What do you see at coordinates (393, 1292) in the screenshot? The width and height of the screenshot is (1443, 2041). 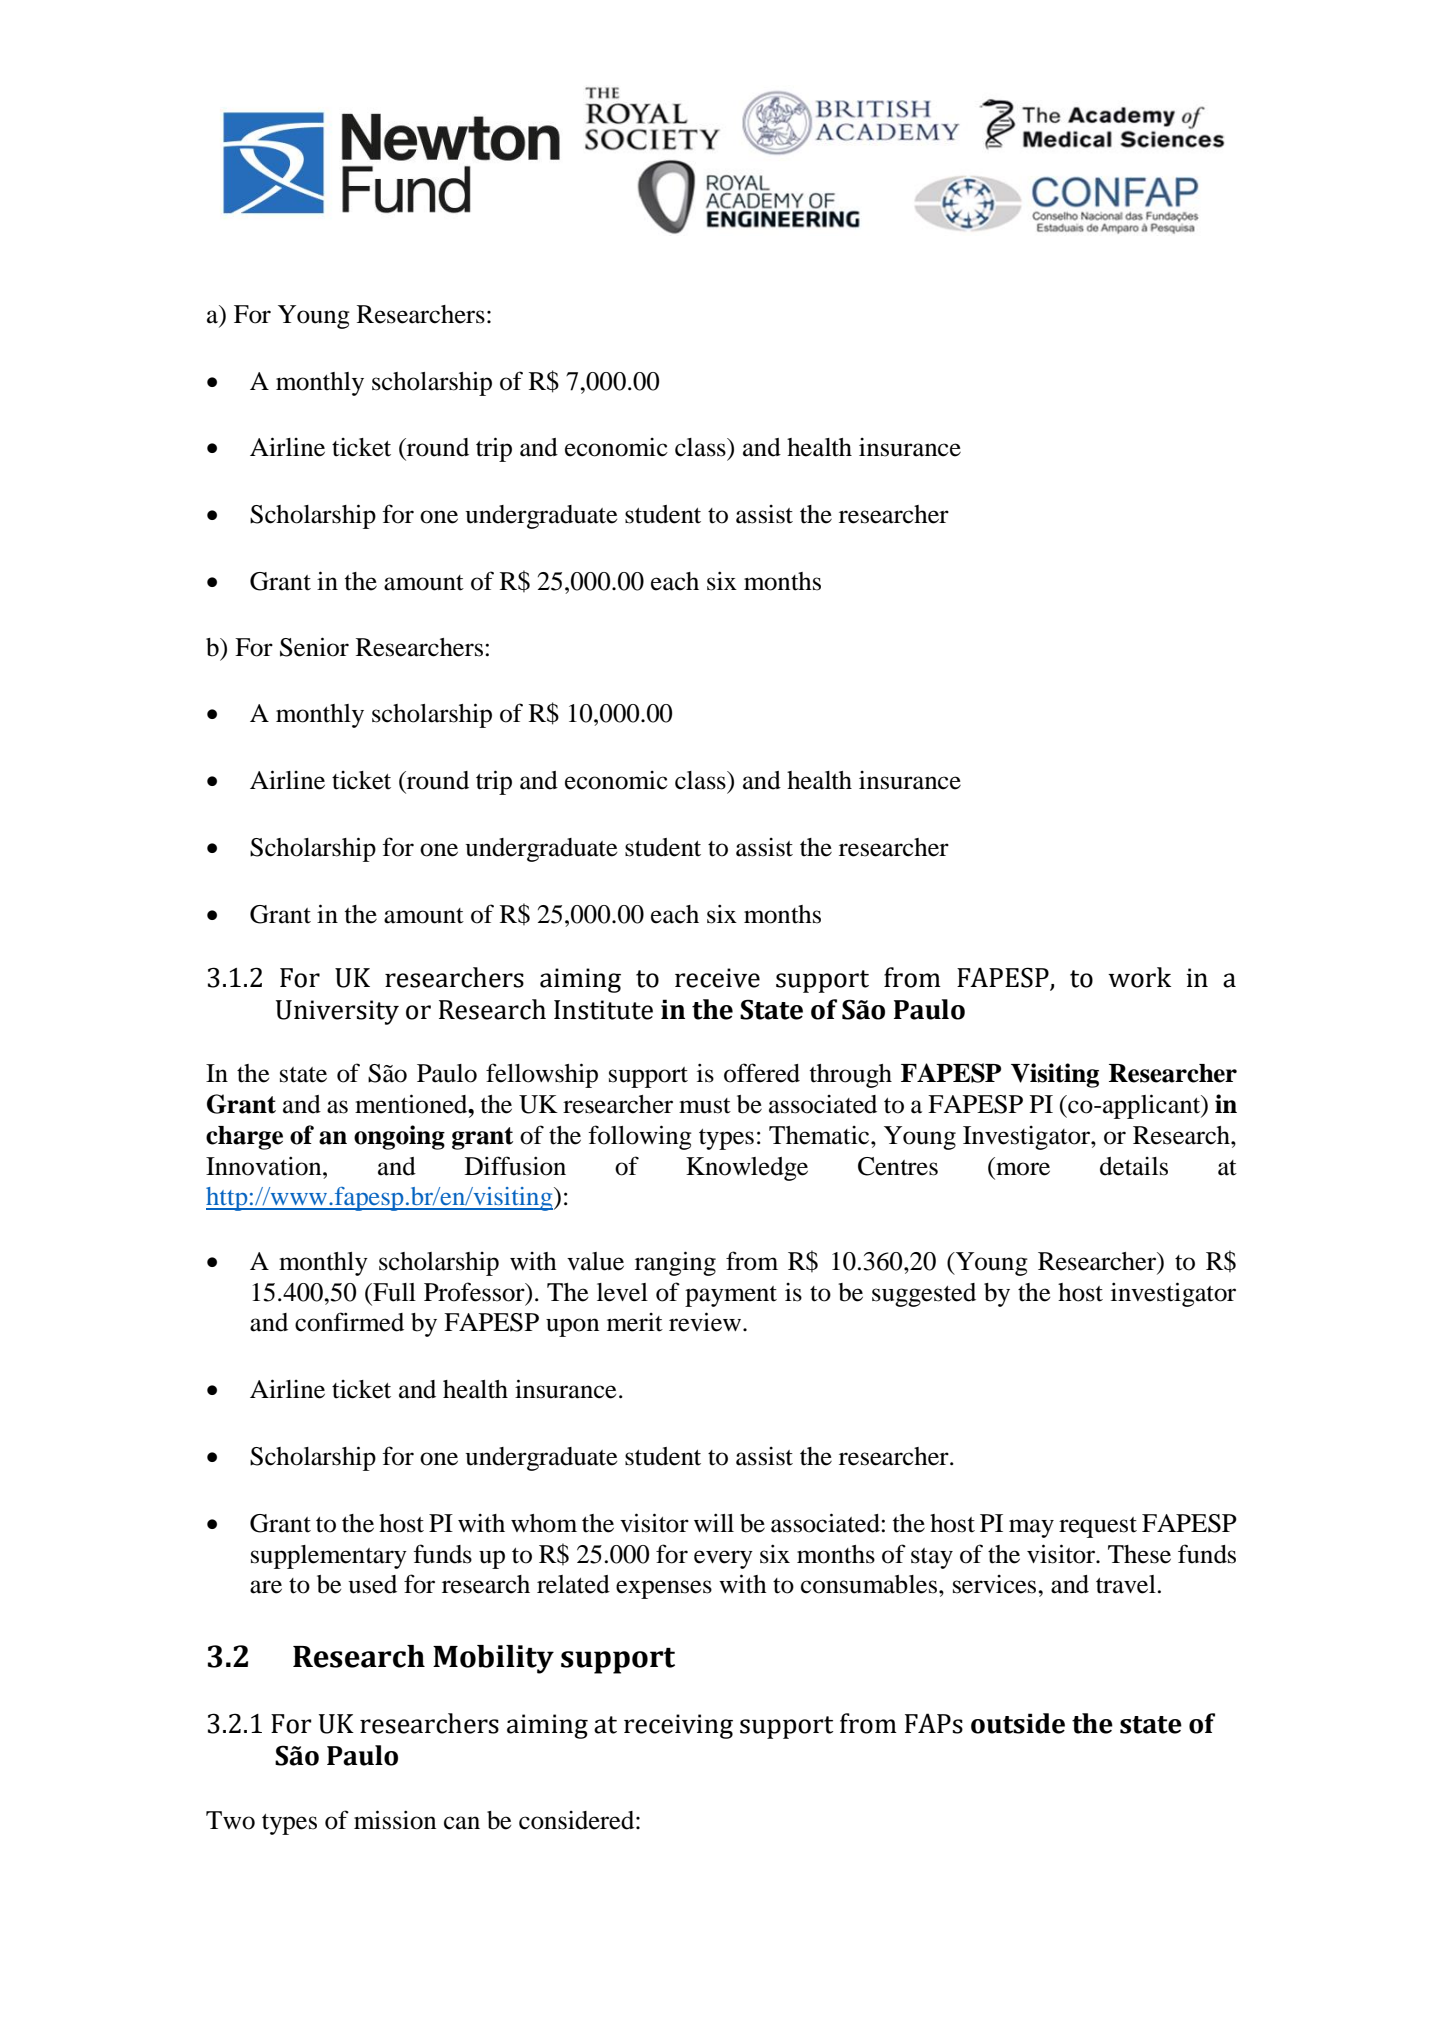 I see `Full` at bounding box center [393, 1292].
